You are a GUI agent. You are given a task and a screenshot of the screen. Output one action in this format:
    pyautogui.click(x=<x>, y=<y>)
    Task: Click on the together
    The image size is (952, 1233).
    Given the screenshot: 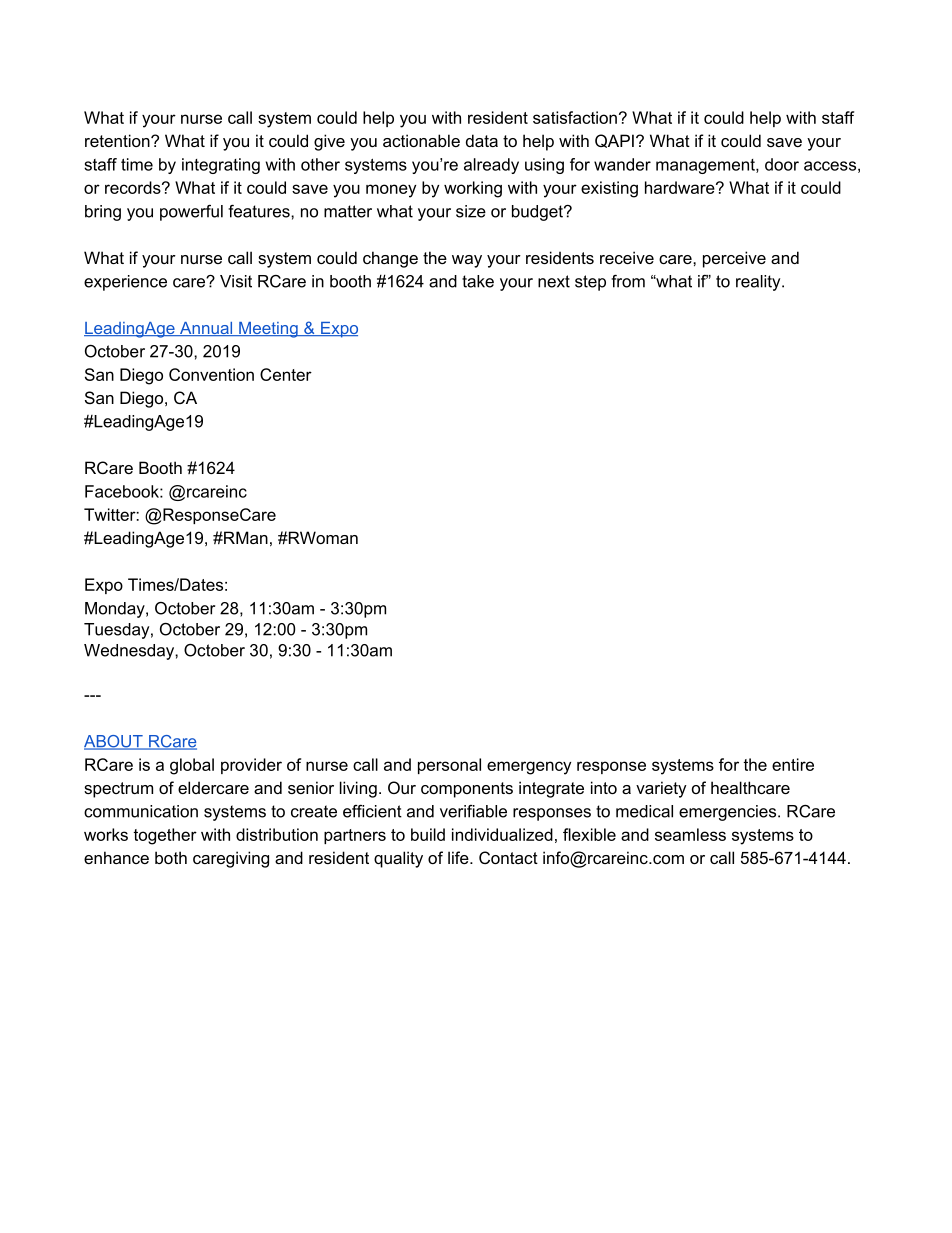 What is the action you would take?
    pyautogui.click(x=165, y=836)
